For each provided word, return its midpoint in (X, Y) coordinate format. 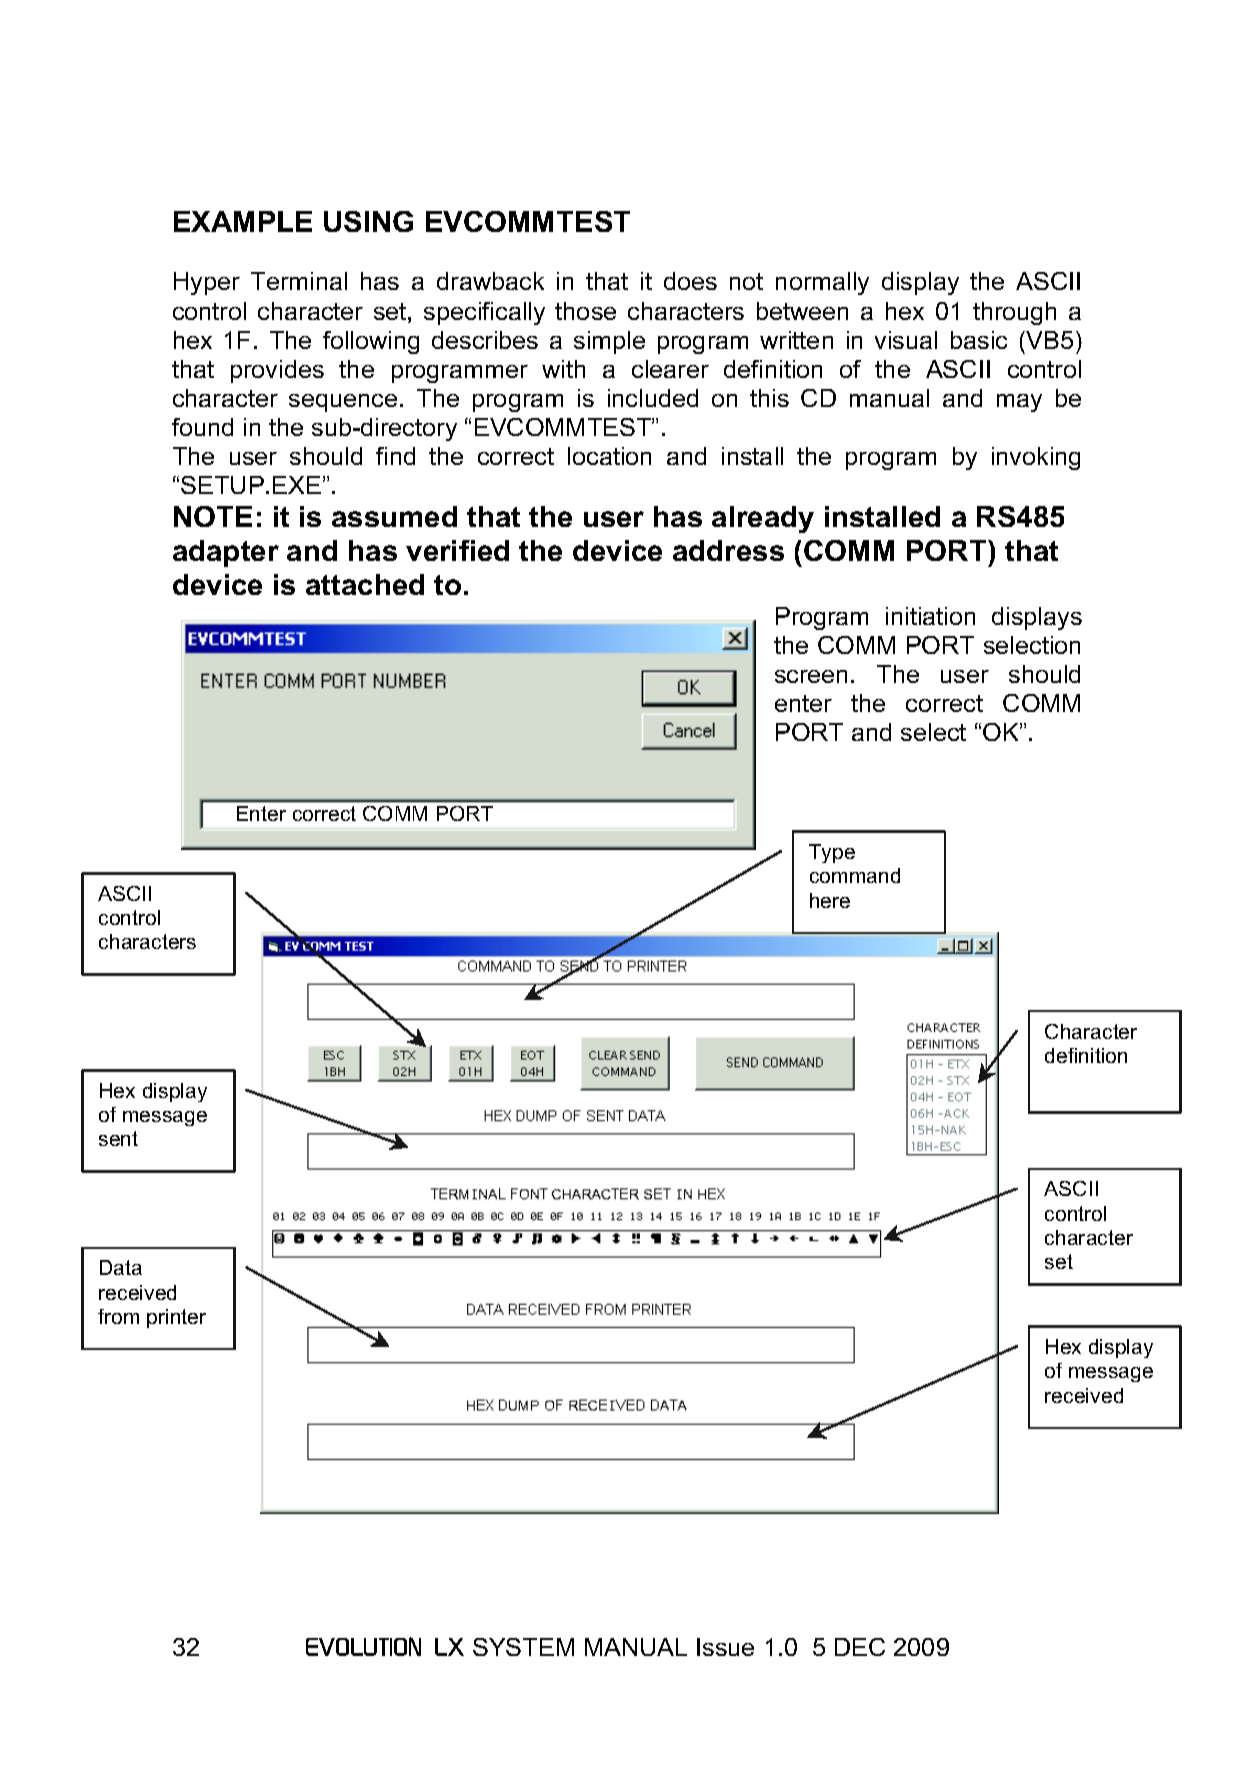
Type (832, 853)
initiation (930, 616)
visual (906, 340)
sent (118, 1138)
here (830, 900)
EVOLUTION (363, 1646)
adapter (226, 553)
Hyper (207, 283)
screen (811, 676)
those (585, 311)
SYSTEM (523, 1647)
